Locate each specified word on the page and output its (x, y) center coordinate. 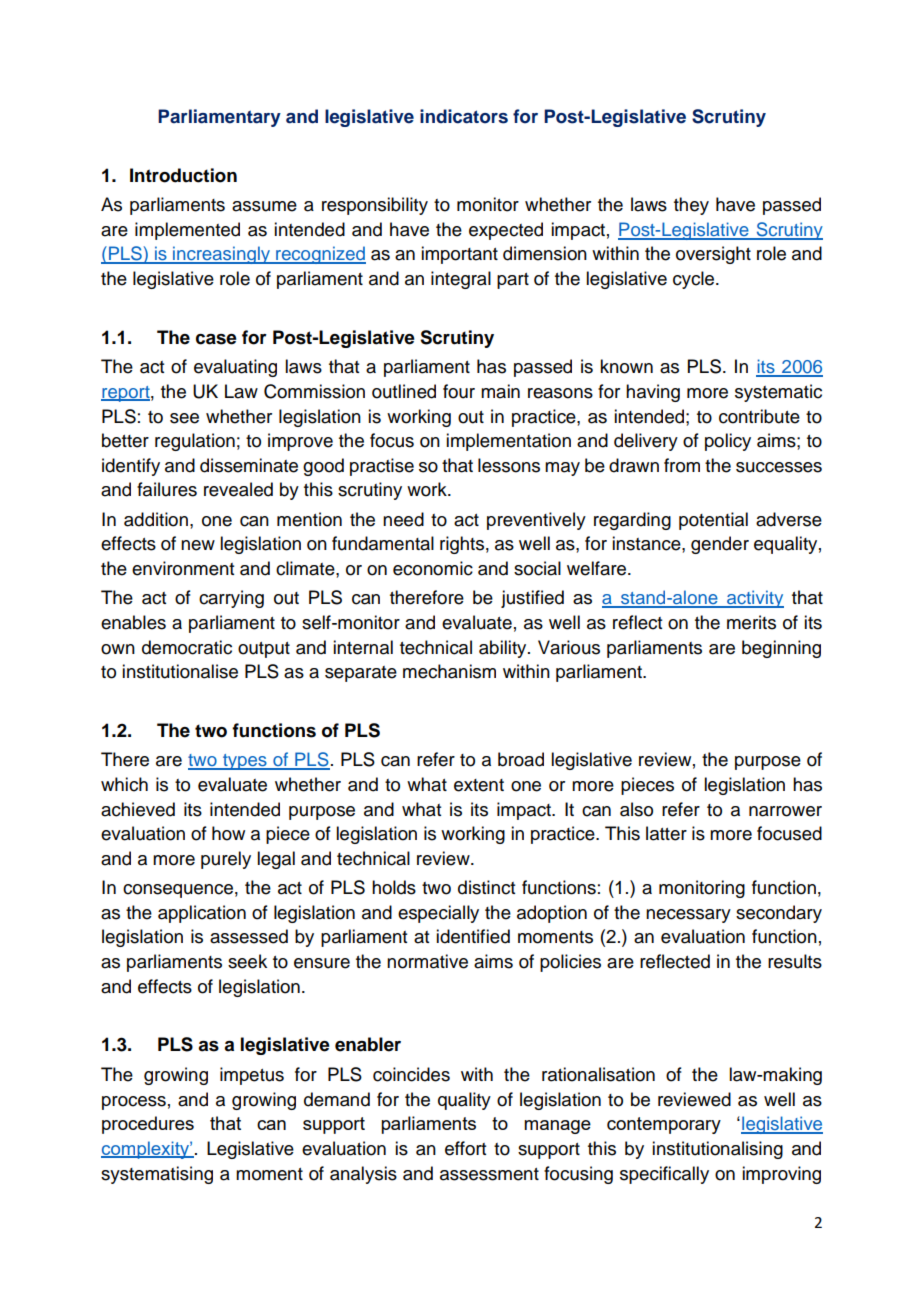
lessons (509, 465)
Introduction (183, 175)
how (228, 833)
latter (666, 833)
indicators (464, 116)
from (682, 465)
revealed (238, 489)
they (691, 206)
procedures (148, 1125)
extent (479, 785)
